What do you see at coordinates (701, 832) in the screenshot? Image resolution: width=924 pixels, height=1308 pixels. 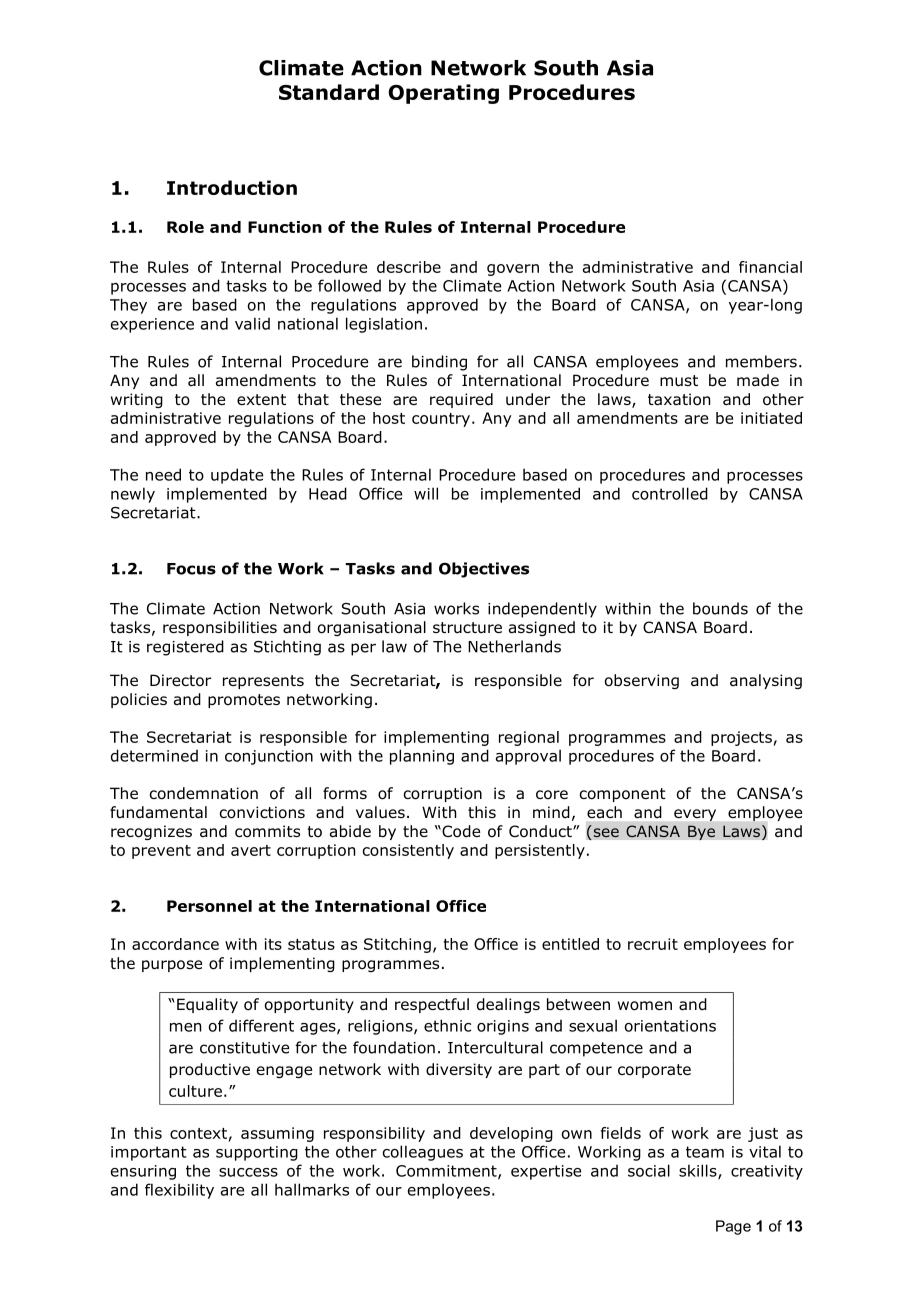 I see `Bye` at bounding box center [701, 832].
